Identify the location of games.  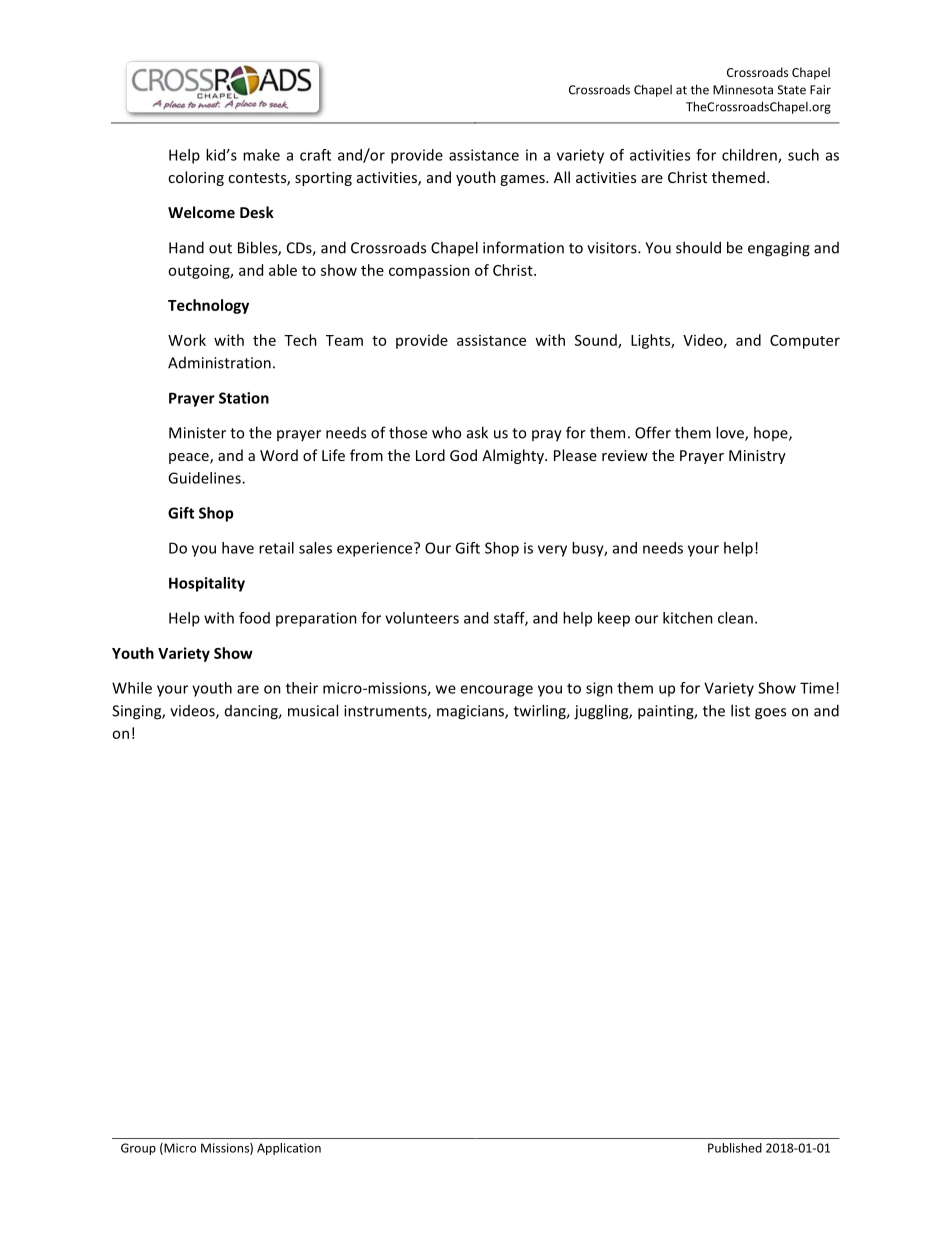
(523, 180).
